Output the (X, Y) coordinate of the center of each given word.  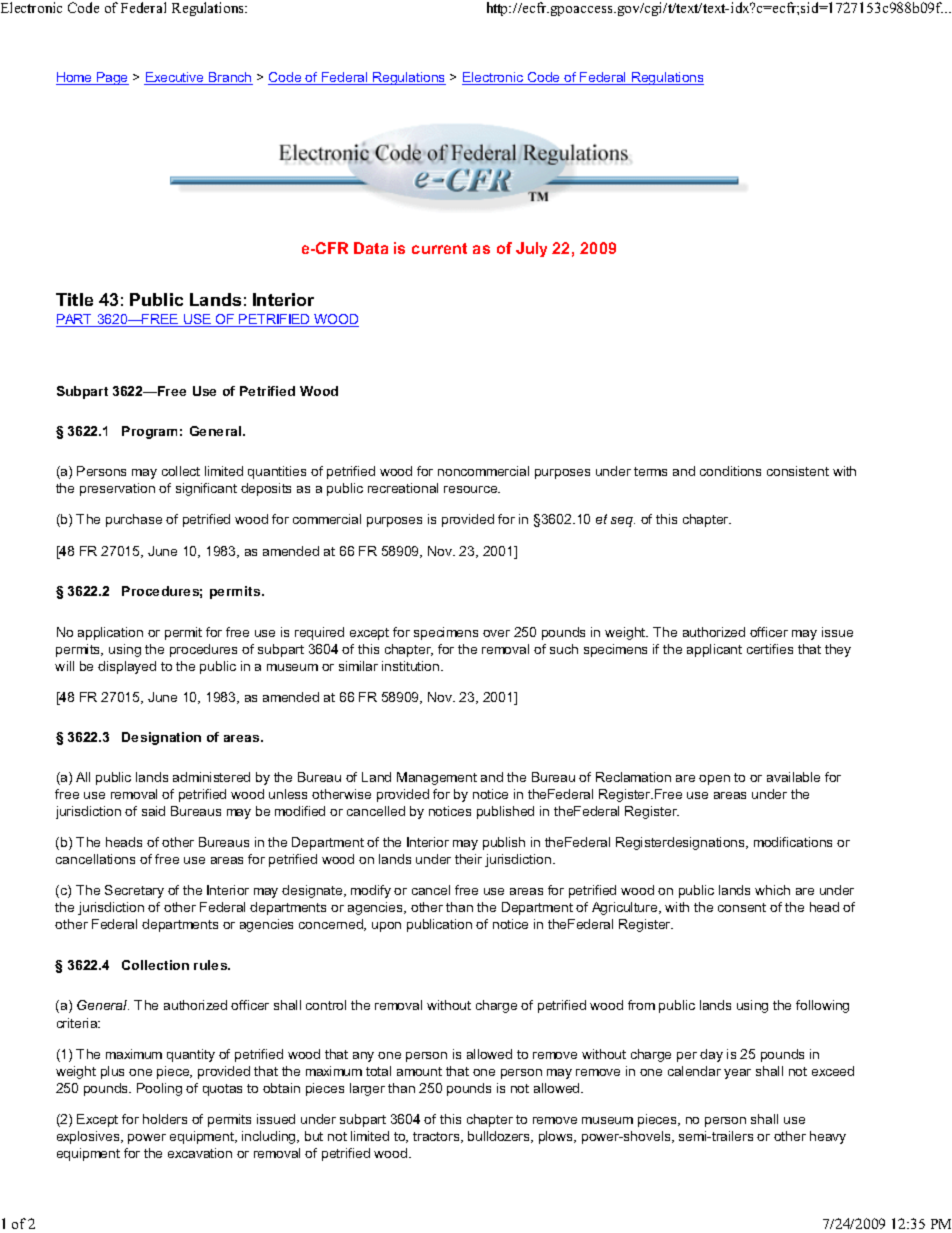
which (772, 890)
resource (472, 489)
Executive (175, 78)
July (531, 249)
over (496, 633)
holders (165, 1119)
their (468, 859)
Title (74, 299)
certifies (770, 649)
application (110, 633)
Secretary (134, 891)
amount (419, 1071)
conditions (730, 471)
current (439, 248)
